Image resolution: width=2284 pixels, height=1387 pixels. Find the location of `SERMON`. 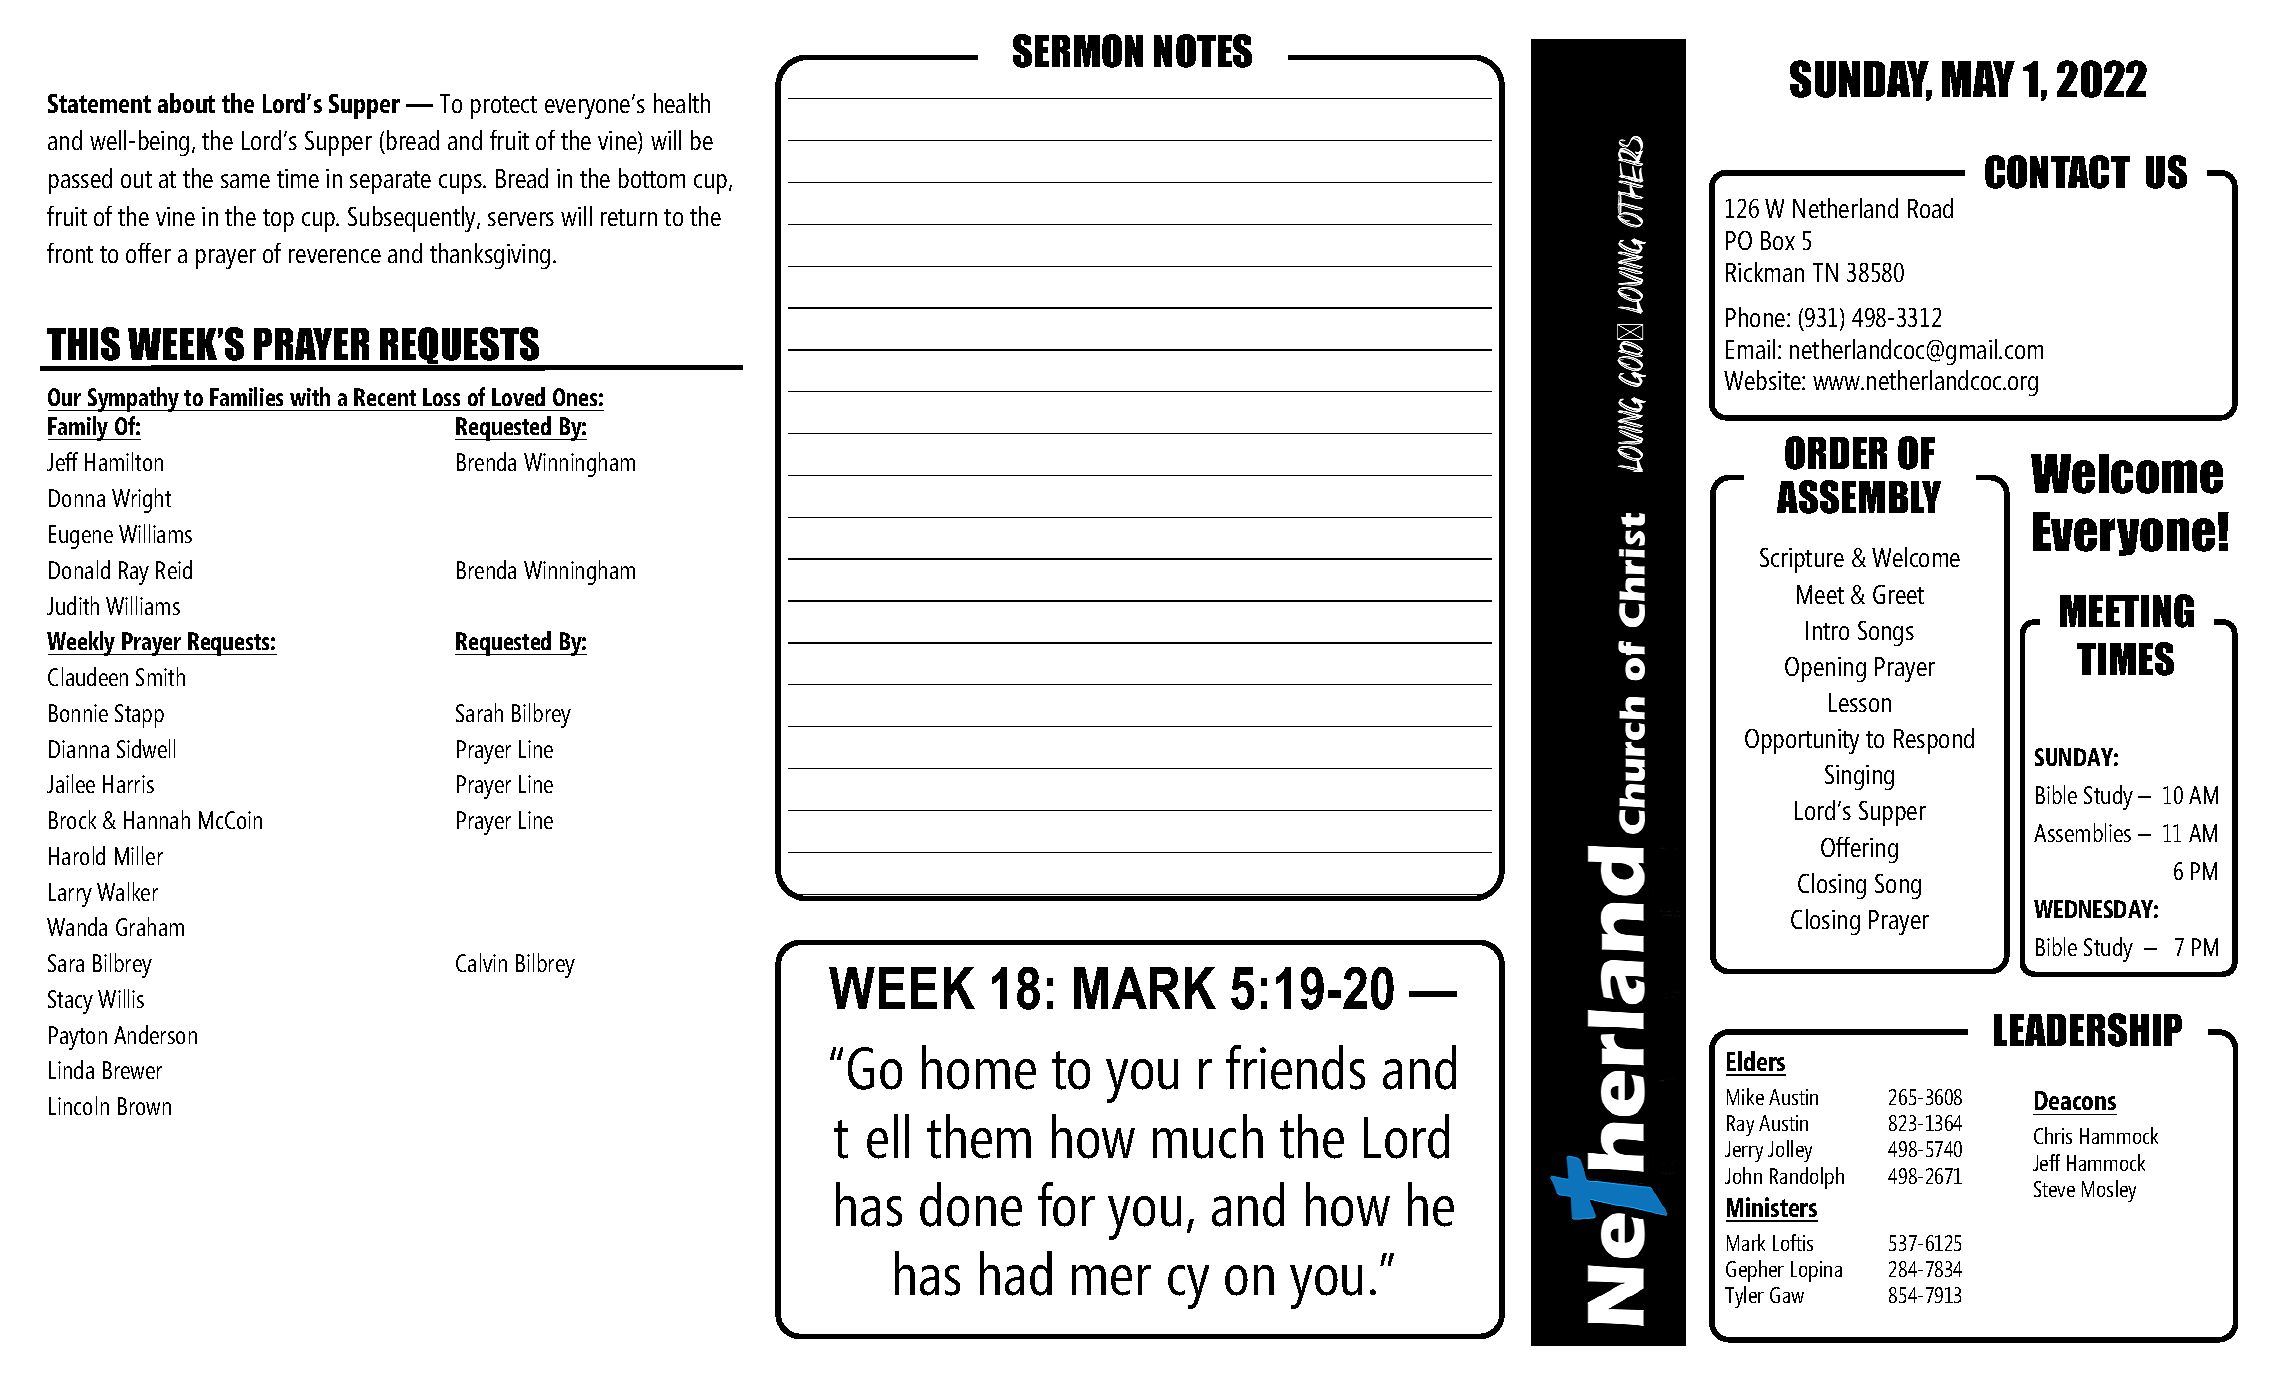

SERMON is located at coordinates (1078, 51).
